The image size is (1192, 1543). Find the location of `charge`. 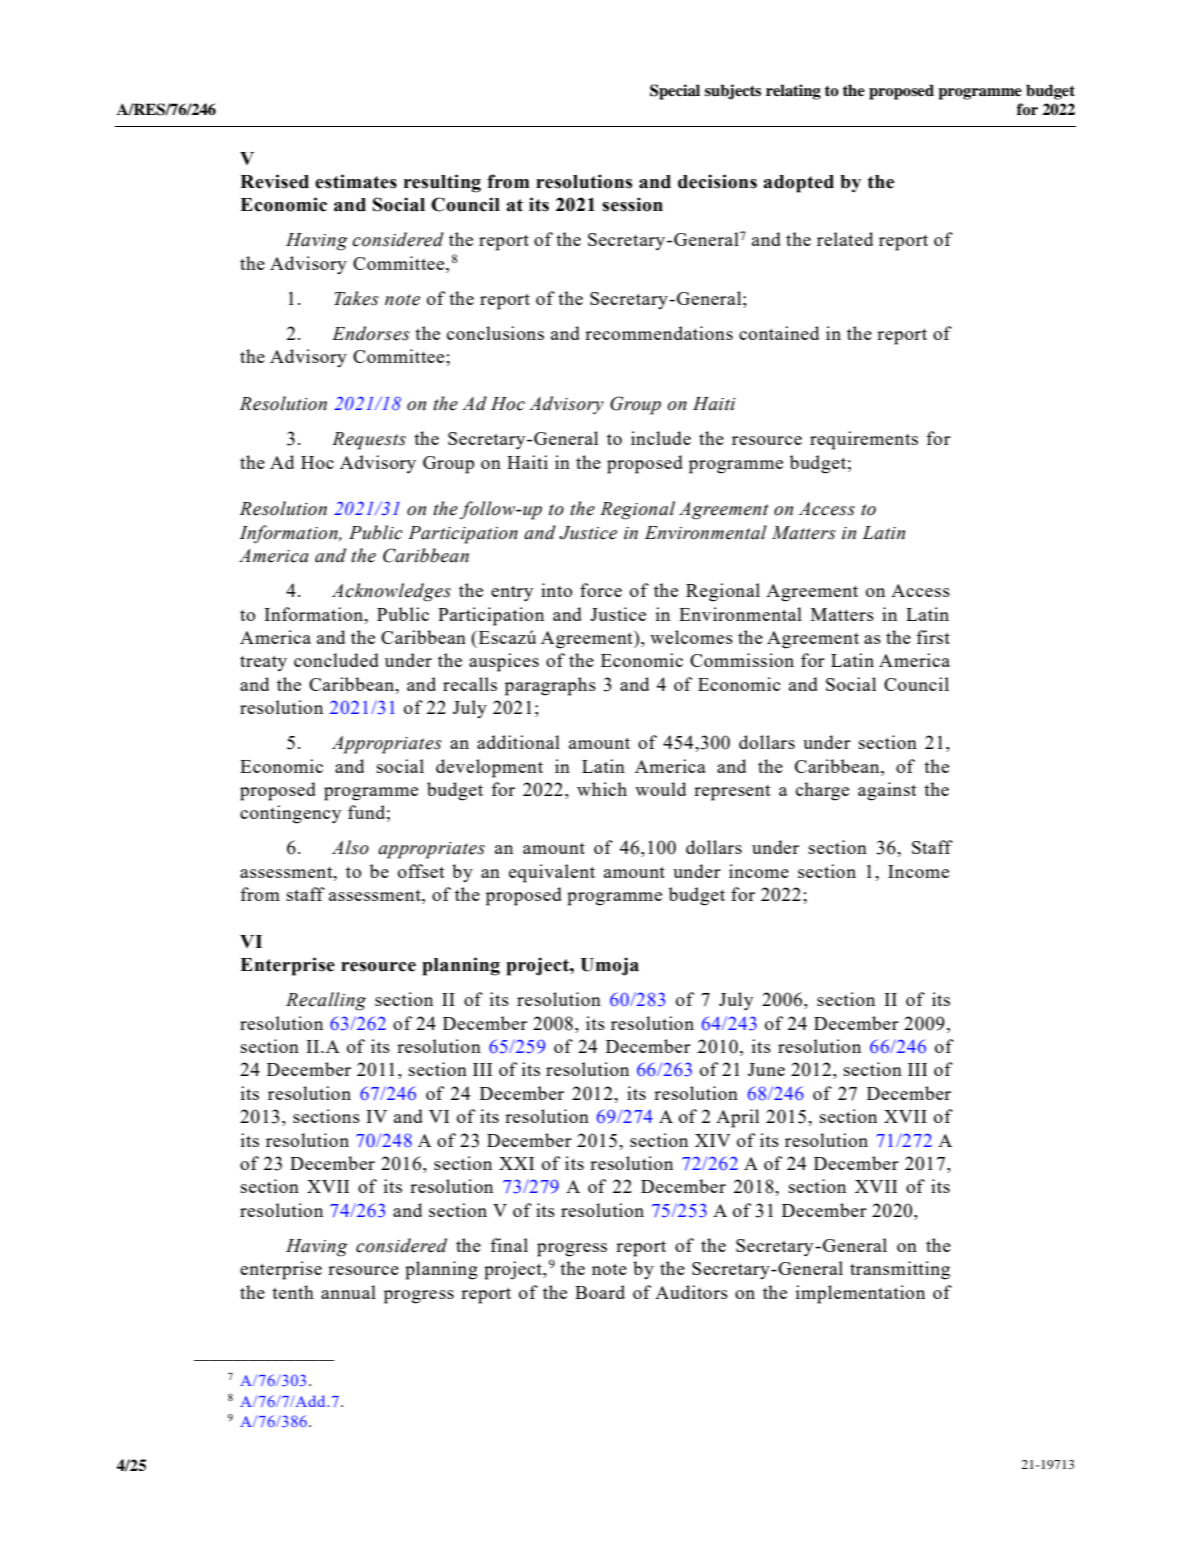

charge is located at coordinates (822, 791).
